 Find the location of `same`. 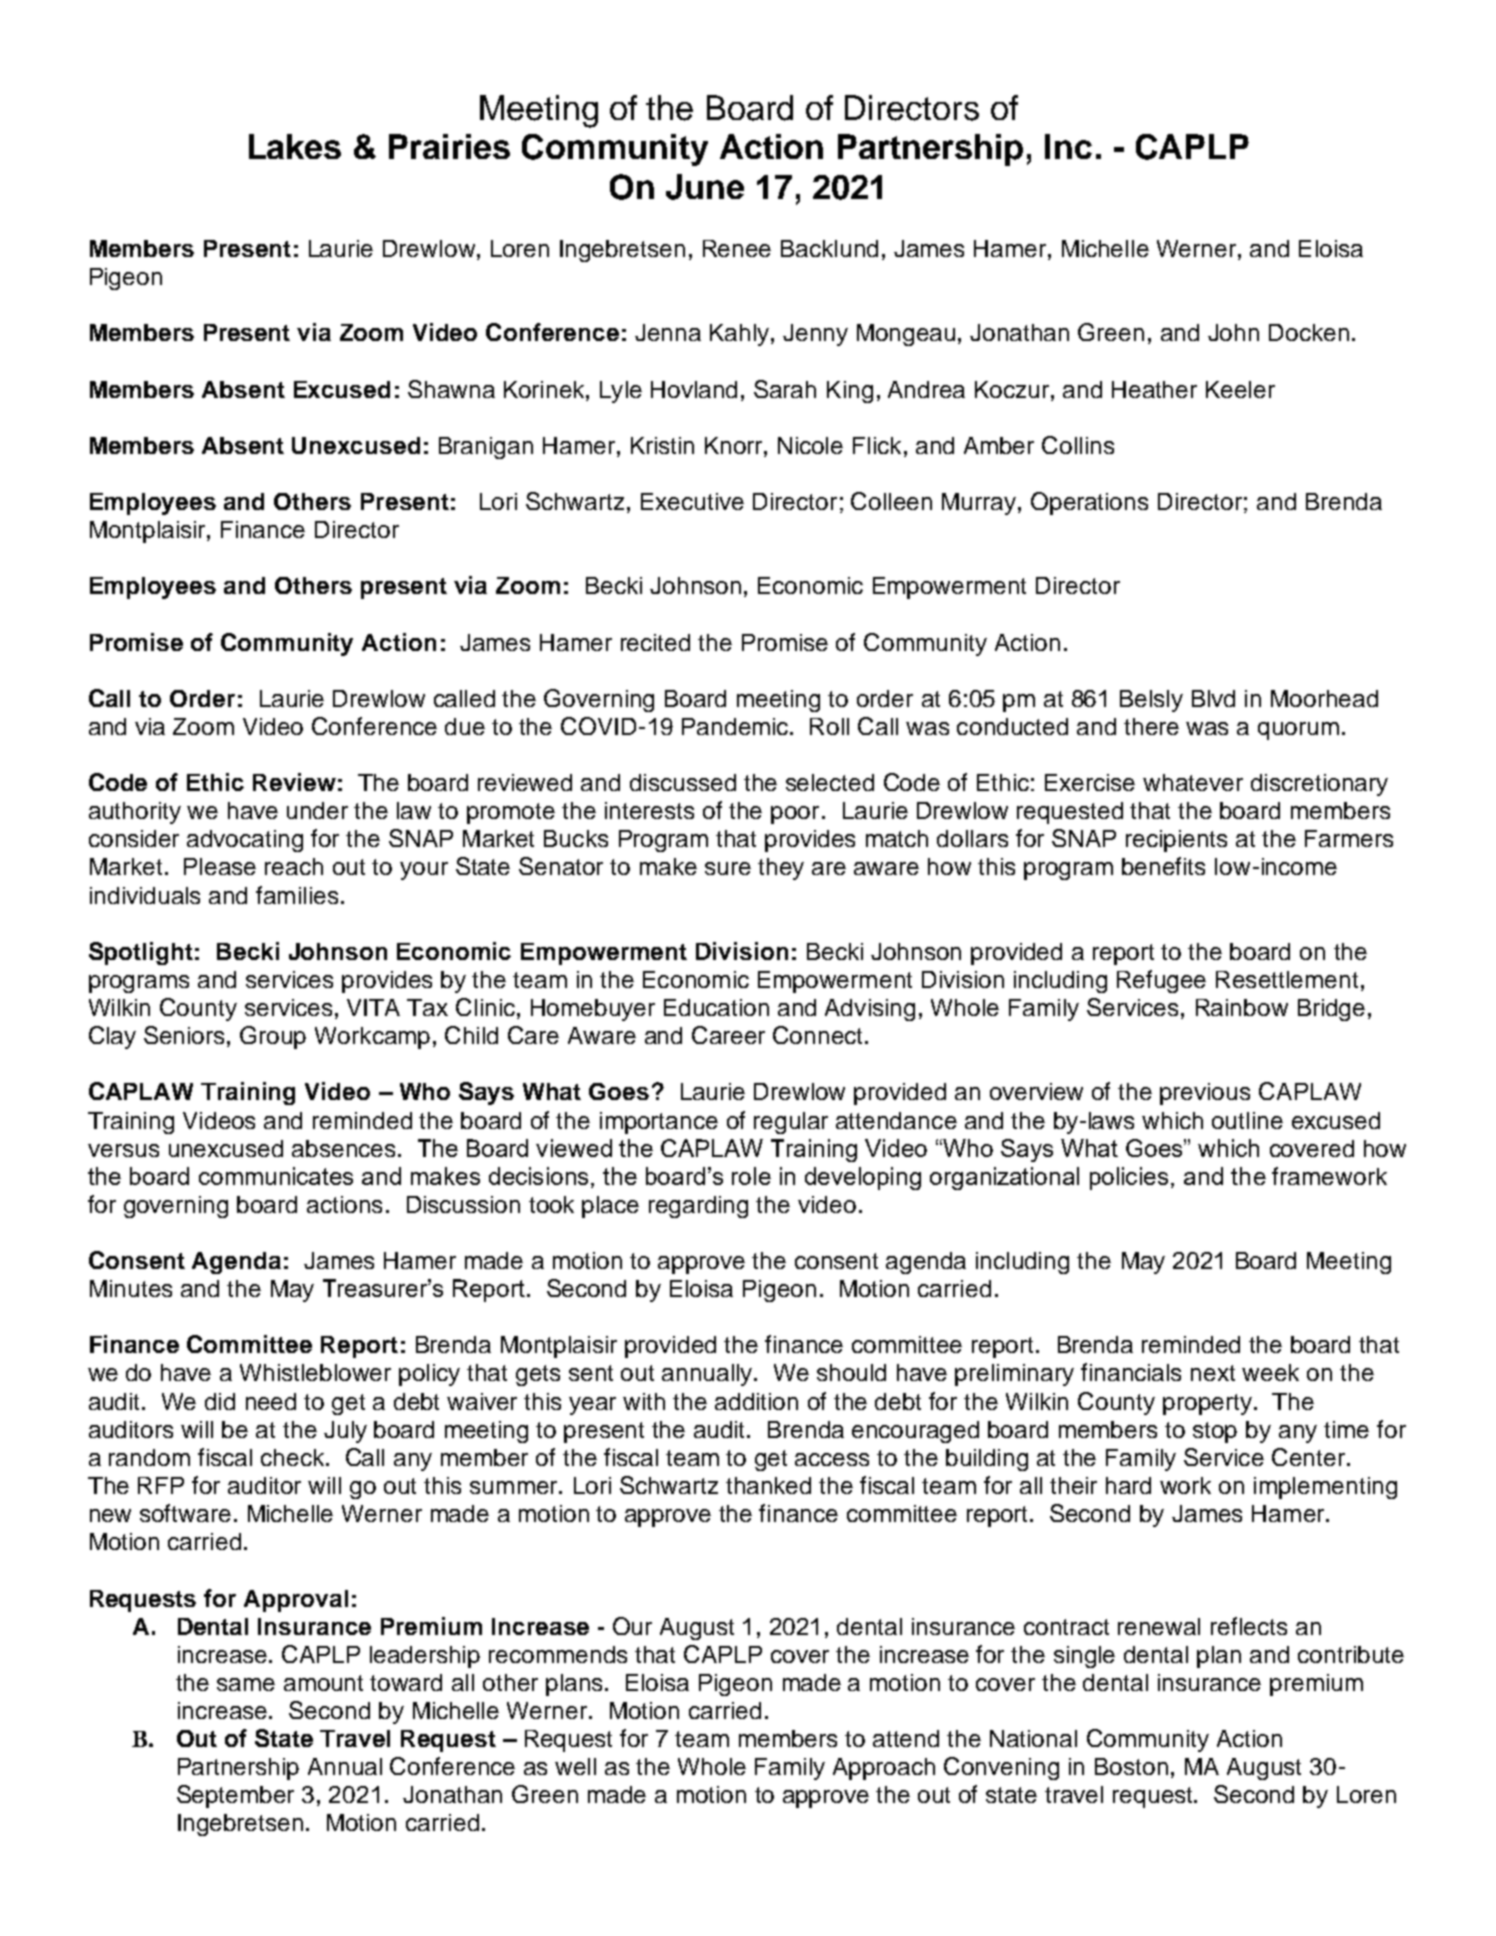

same is located at coordinates (246, 1684).
